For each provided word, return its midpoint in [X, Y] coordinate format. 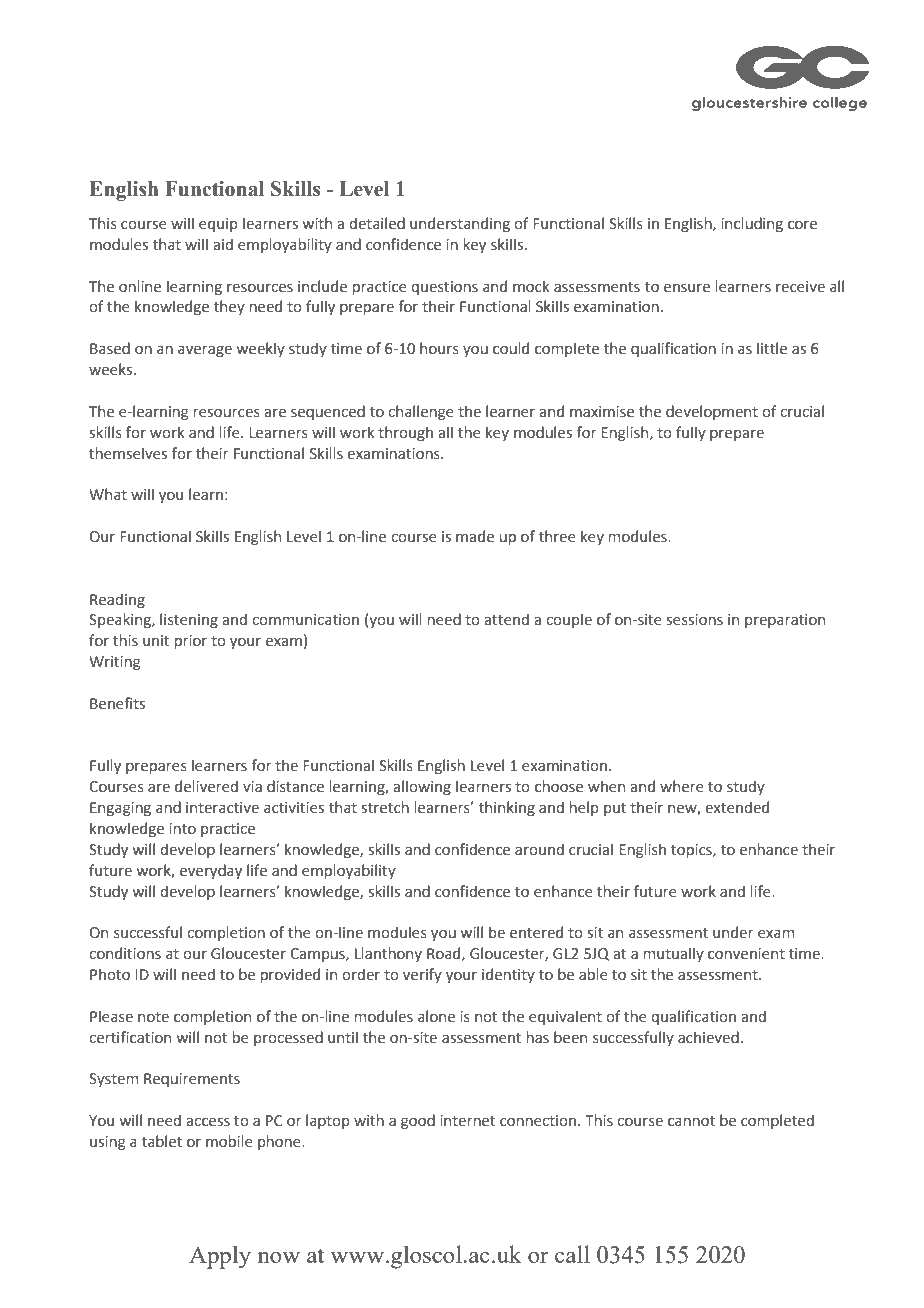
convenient [746, 954]
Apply [220, 1257]
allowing [422, 787]
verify [422, 975]
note [153, 1017]
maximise [602, 412]
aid [223, 244]
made [475, 536]
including [752, 224]
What [108, 494]
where [682, 786]
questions [444, 288]
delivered [206, 786]
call [572, 1254]
